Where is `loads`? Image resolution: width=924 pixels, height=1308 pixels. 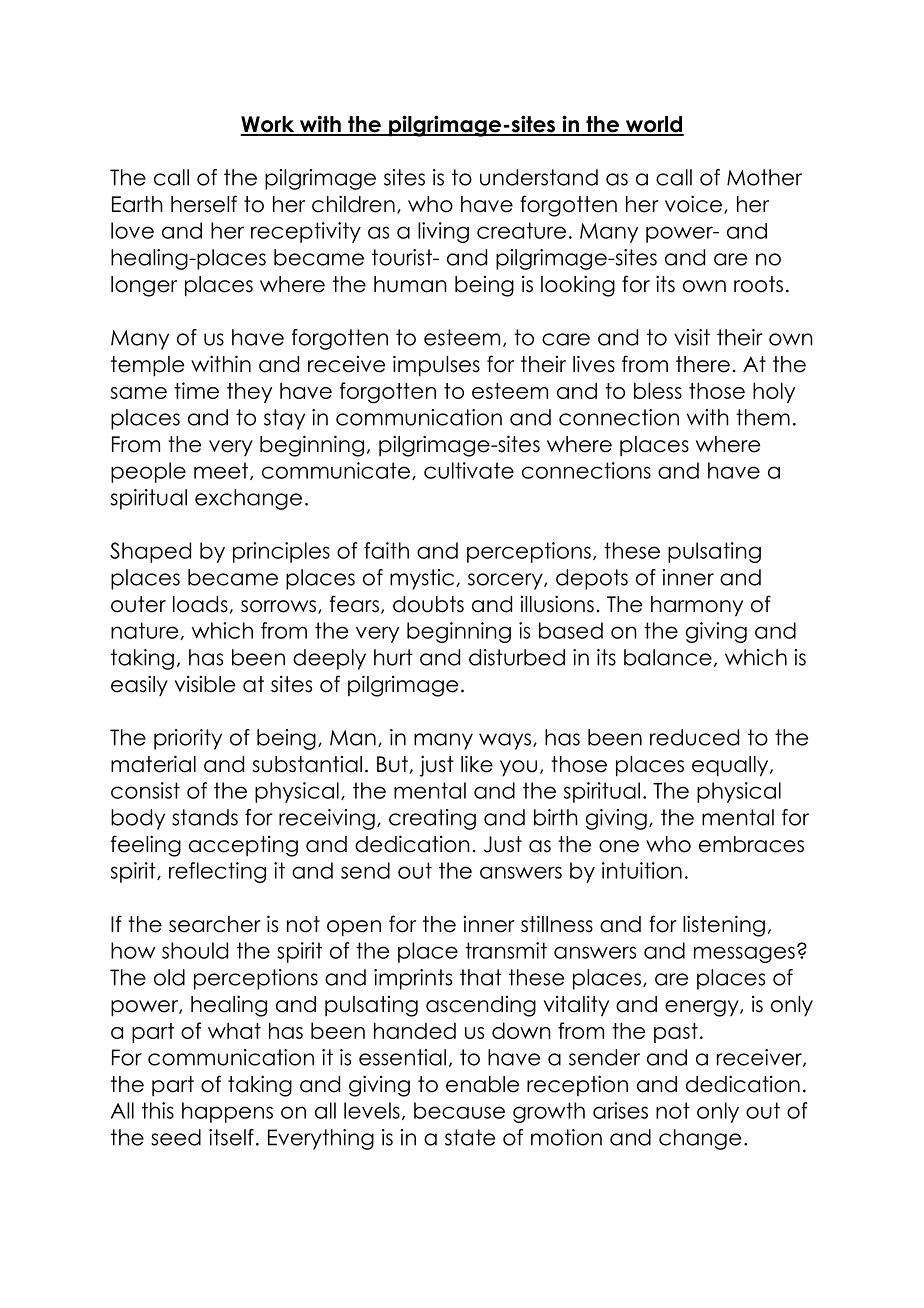 loads is located at coordinates (200, 604).
